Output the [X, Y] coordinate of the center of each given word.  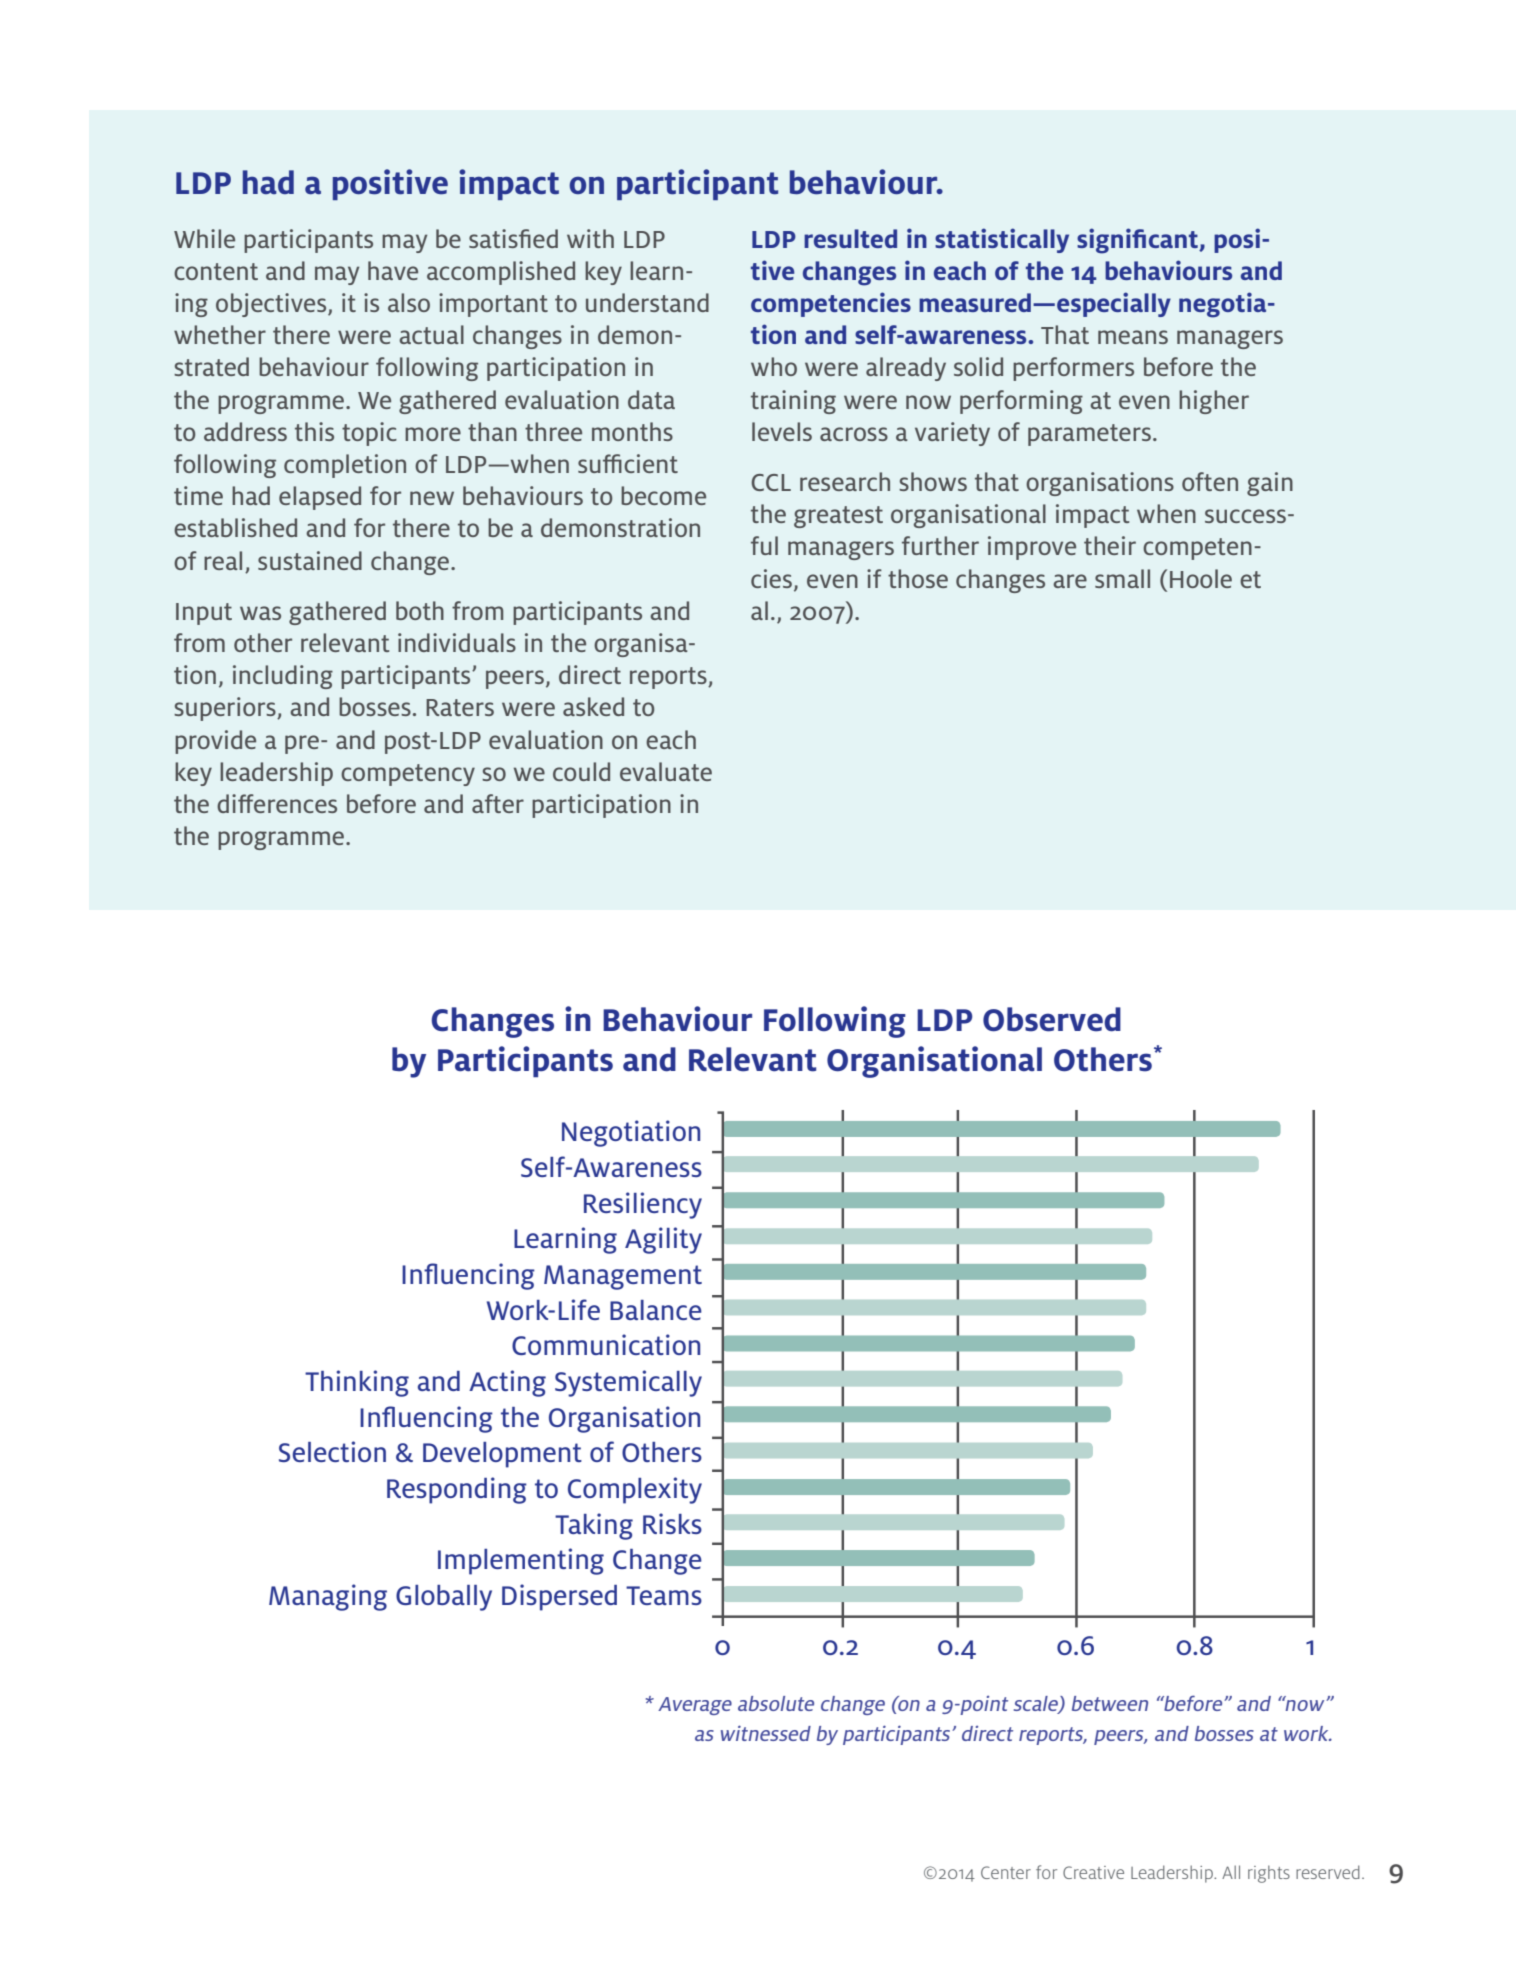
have [393, 270]
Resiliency [643, 1205]
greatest [838, 517]
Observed [1052, 1019]
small [1122, 578]
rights [1269, 1874]
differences [277, 803]
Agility [663, 1240]
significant [1138, 241]
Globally [444, 1598]
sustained [310, 560]
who [774, 366]
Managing [328, 1597]
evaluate [666, 771]
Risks [672, 1523]
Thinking [357, 1383]
